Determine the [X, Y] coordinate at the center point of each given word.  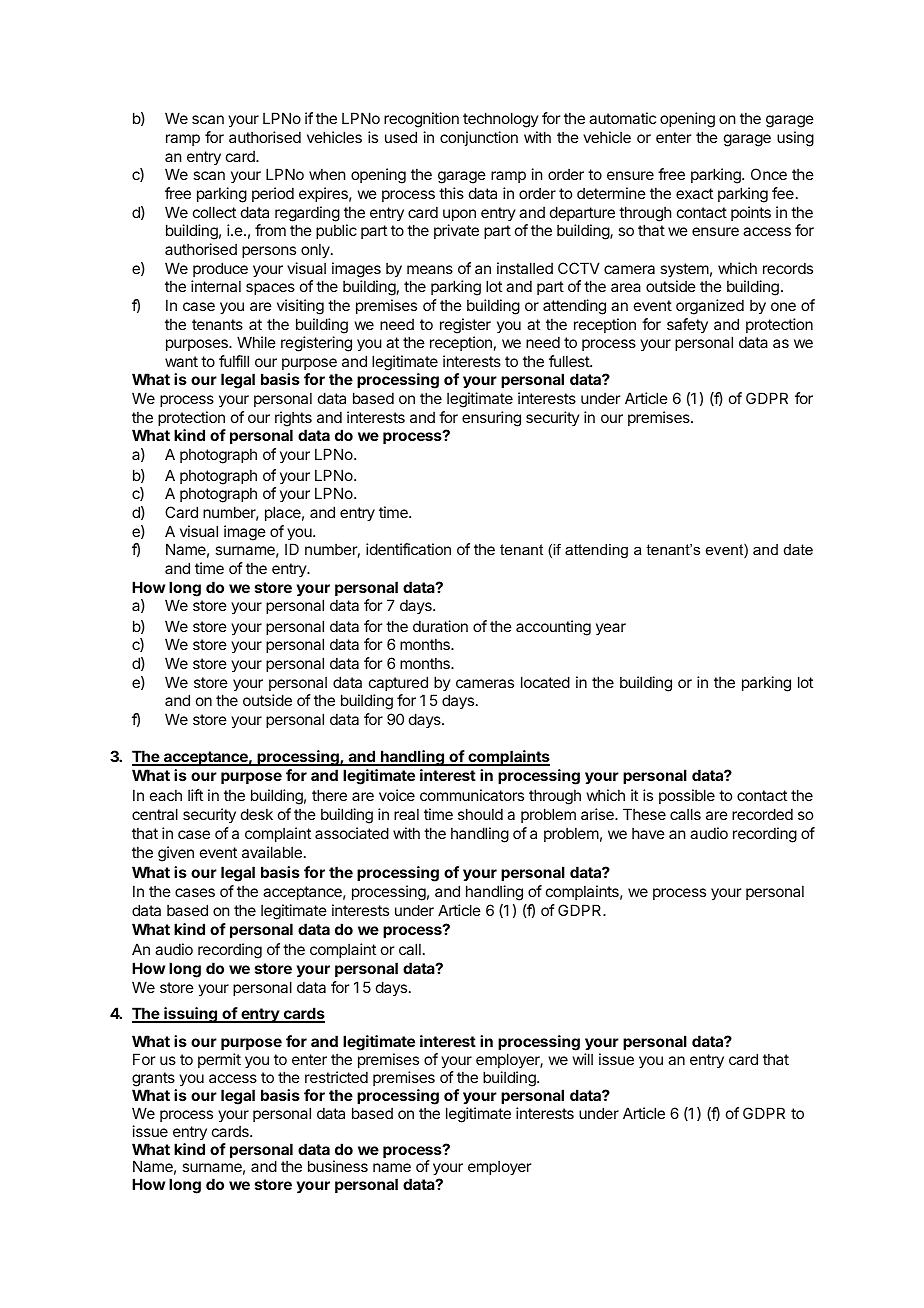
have [648, 833]
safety [687, 325]
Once [769, 174]
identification [408, 549]
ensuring [491, 419]
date [798, 549]
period [273, 194]
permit [219, 1060]
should [480, 814]
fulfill [234, 361]
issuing [190, 1015]
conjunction [479, 138]
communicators [472, 795]
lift [195, 795]
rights [293, 419]
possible [687, 796]
